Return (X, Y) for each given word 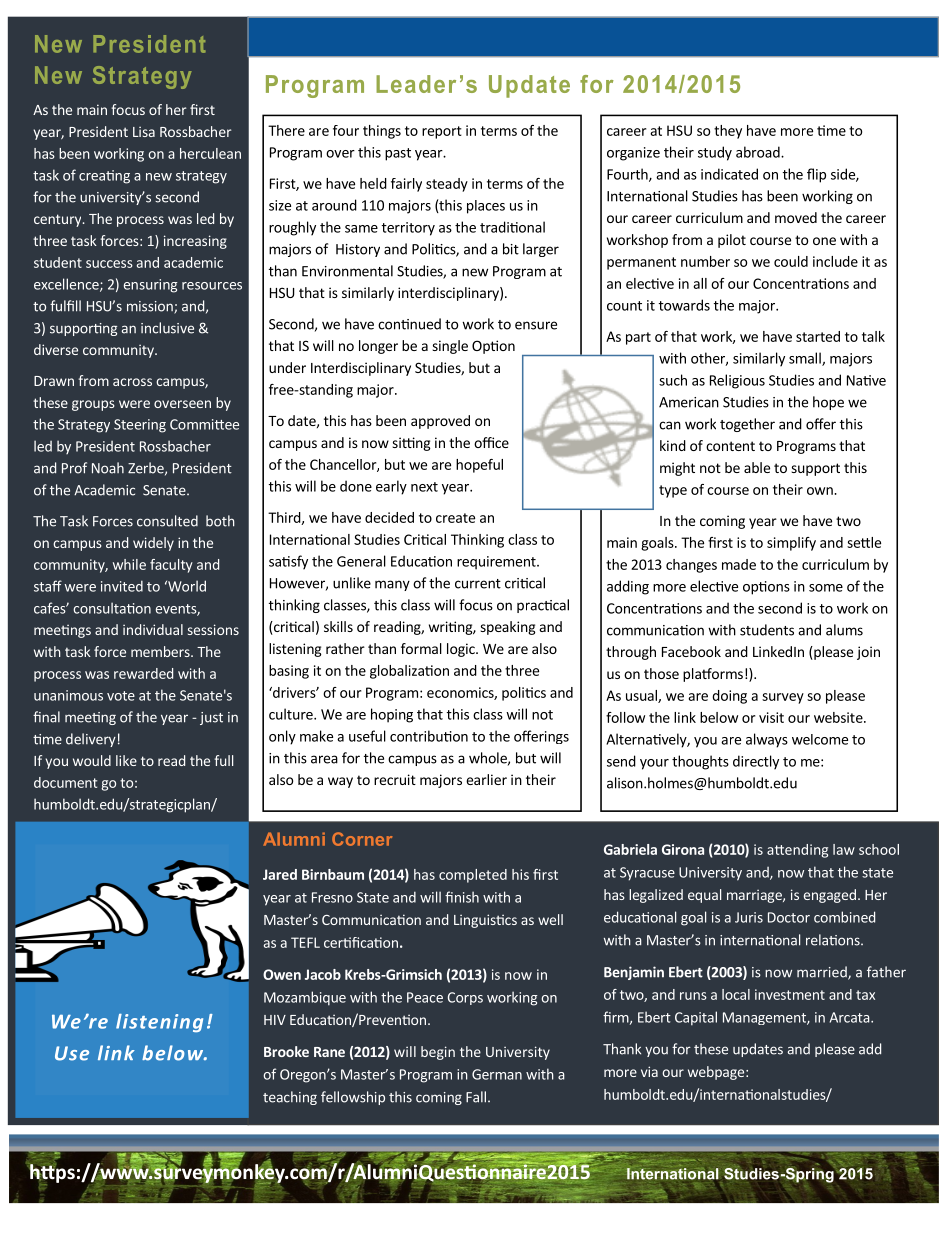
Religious (737, 381)
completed (473, 876)
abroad (759, 152)
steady (447, 185)
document (65, 782)
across (132, 382)
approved (440, 422)
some (826, 588)
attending (797, 851)
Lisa (144, 131)
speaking (508, 628)
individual (153, 629)
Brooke (286, 1051)
